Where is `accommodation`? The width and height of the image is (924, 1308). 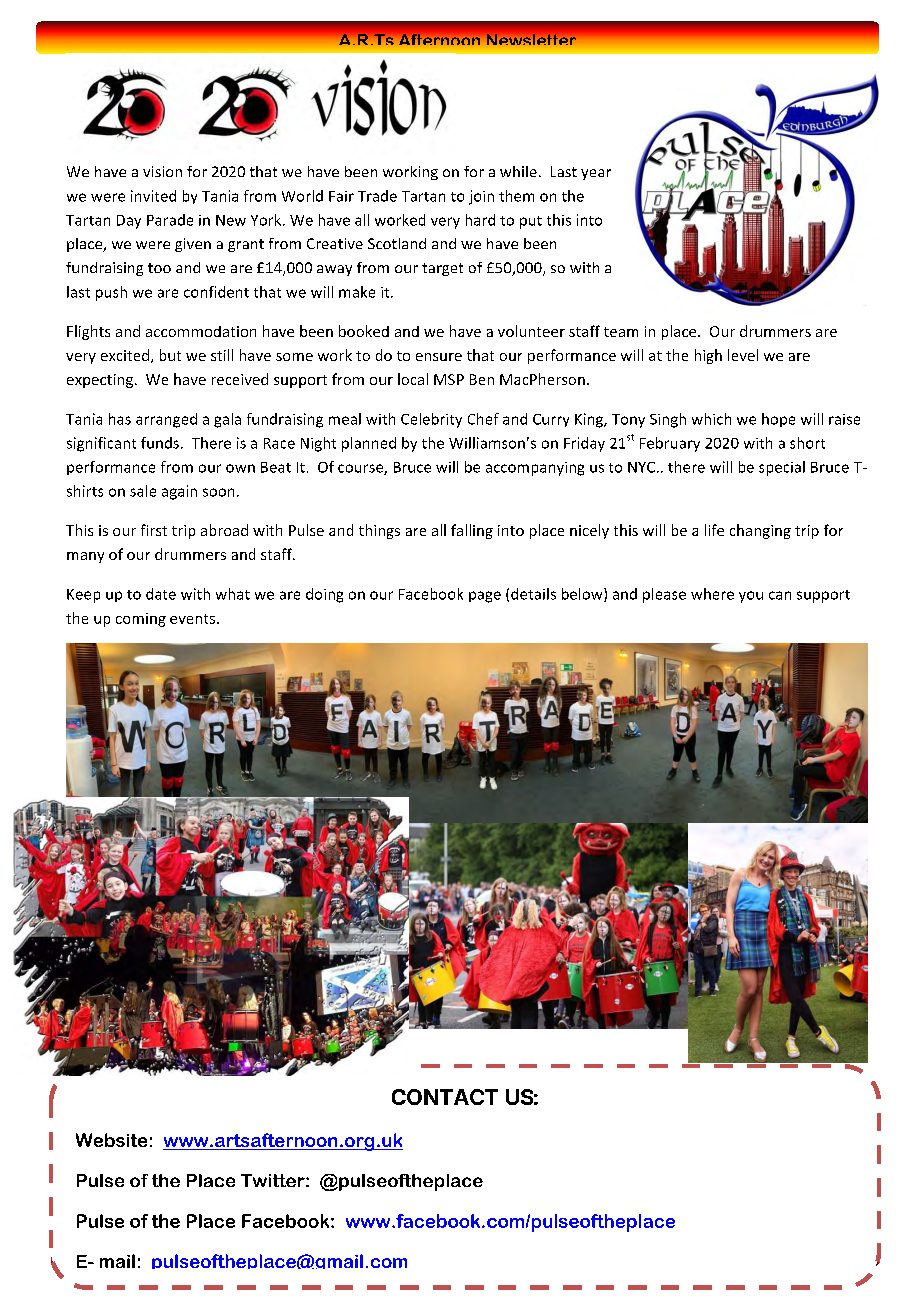 accommodation is located at coordinates (201, 331).
